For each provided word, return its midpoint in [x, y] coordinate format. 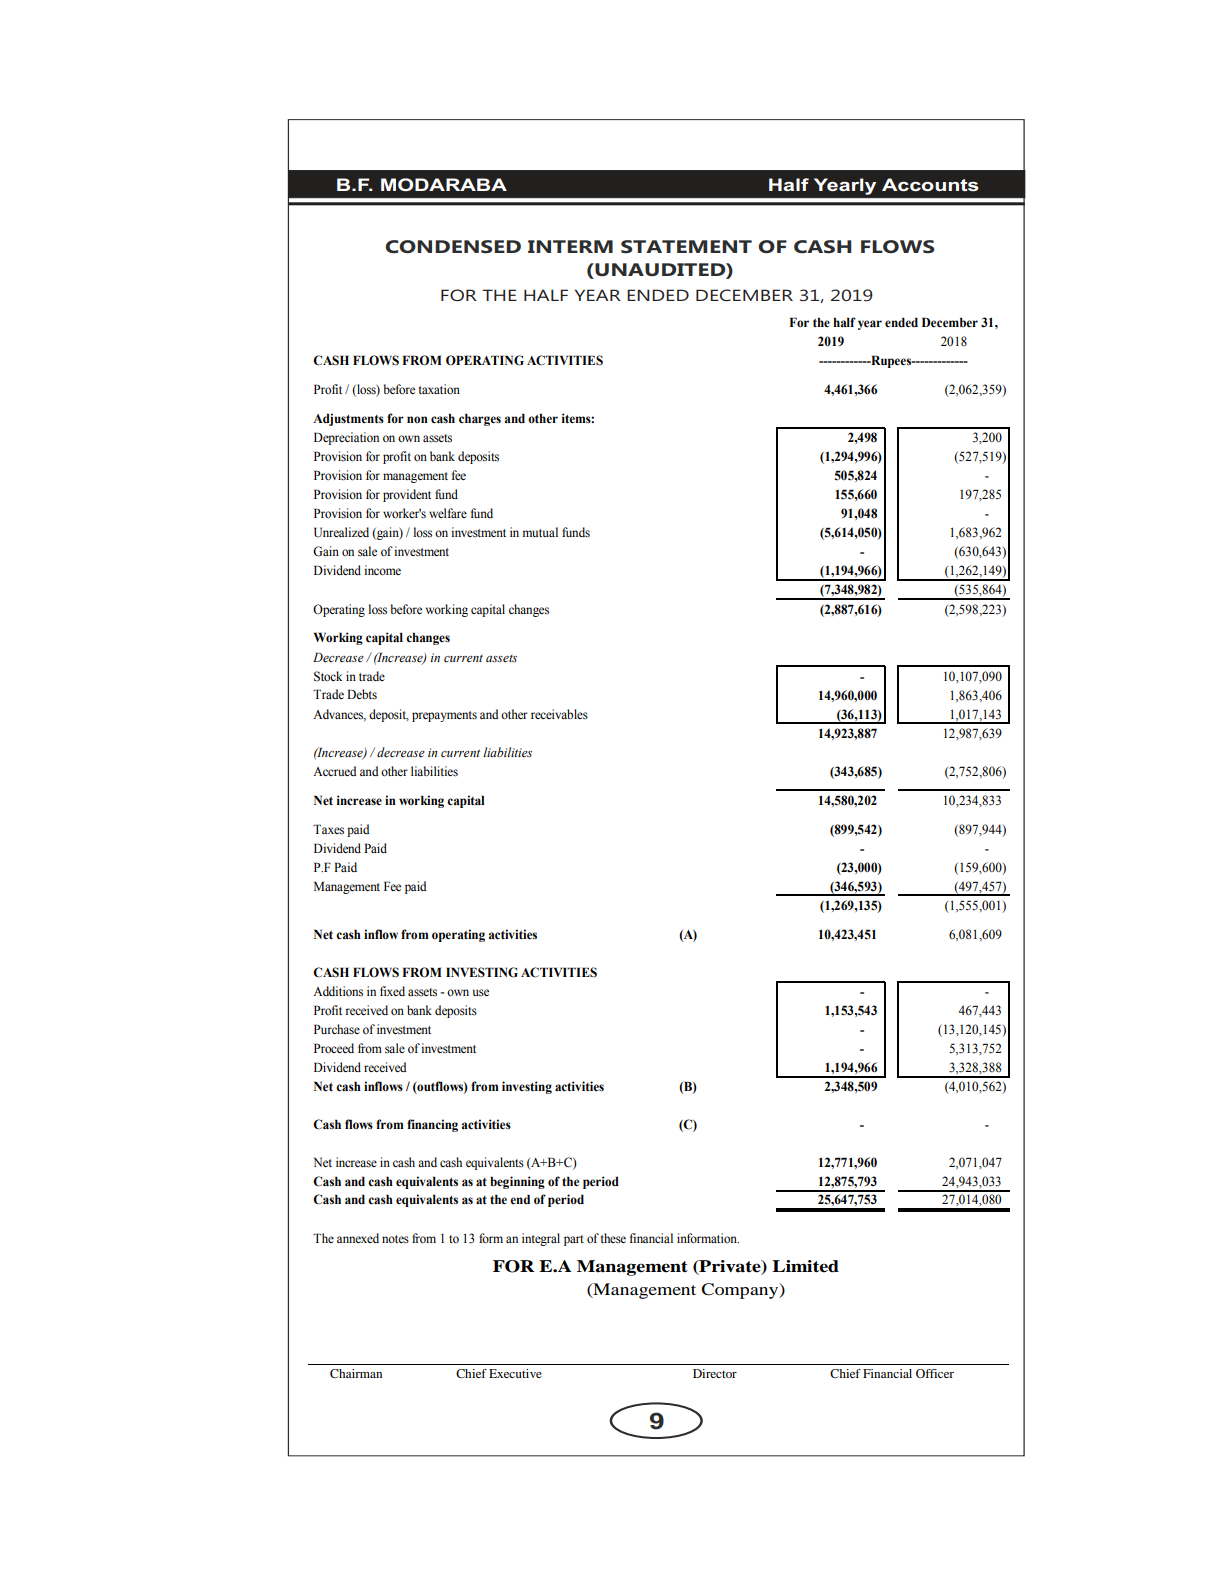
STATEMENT [686, 247]
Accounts [930, 184]
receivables [559, 714]
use [481, 992]
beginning [517, 1182]
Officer [935, 1373]
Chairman [356, 1373]
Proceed [334, 1048]
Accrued [334, 771]
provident [407, 495]
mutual [540, 532]
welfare [448, 513]
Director [715, 1373]
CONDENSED [453, 247]
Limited [805, 1266]
